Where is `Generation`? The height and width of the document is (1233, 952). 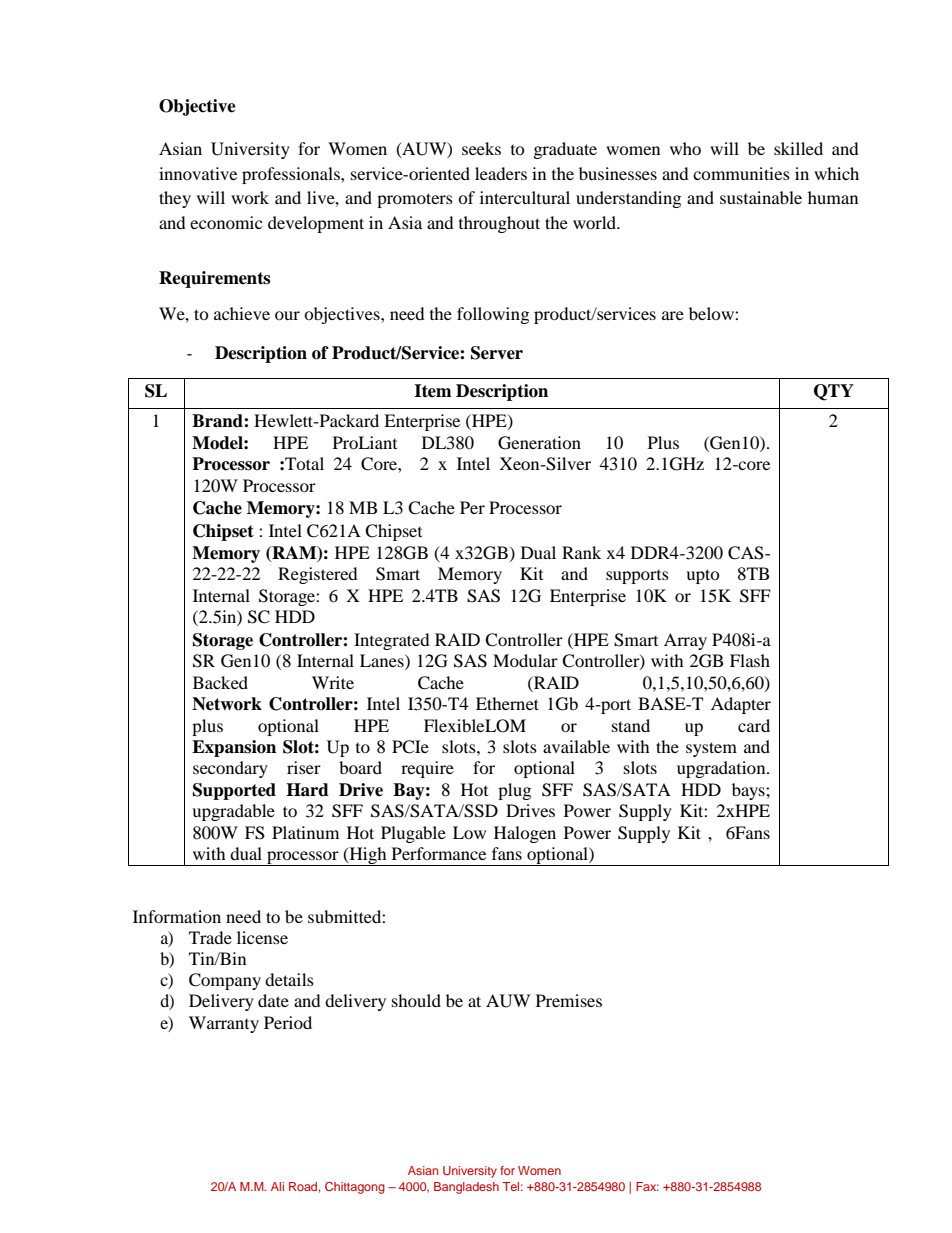
Generation is located at coordinates (539, 443).
